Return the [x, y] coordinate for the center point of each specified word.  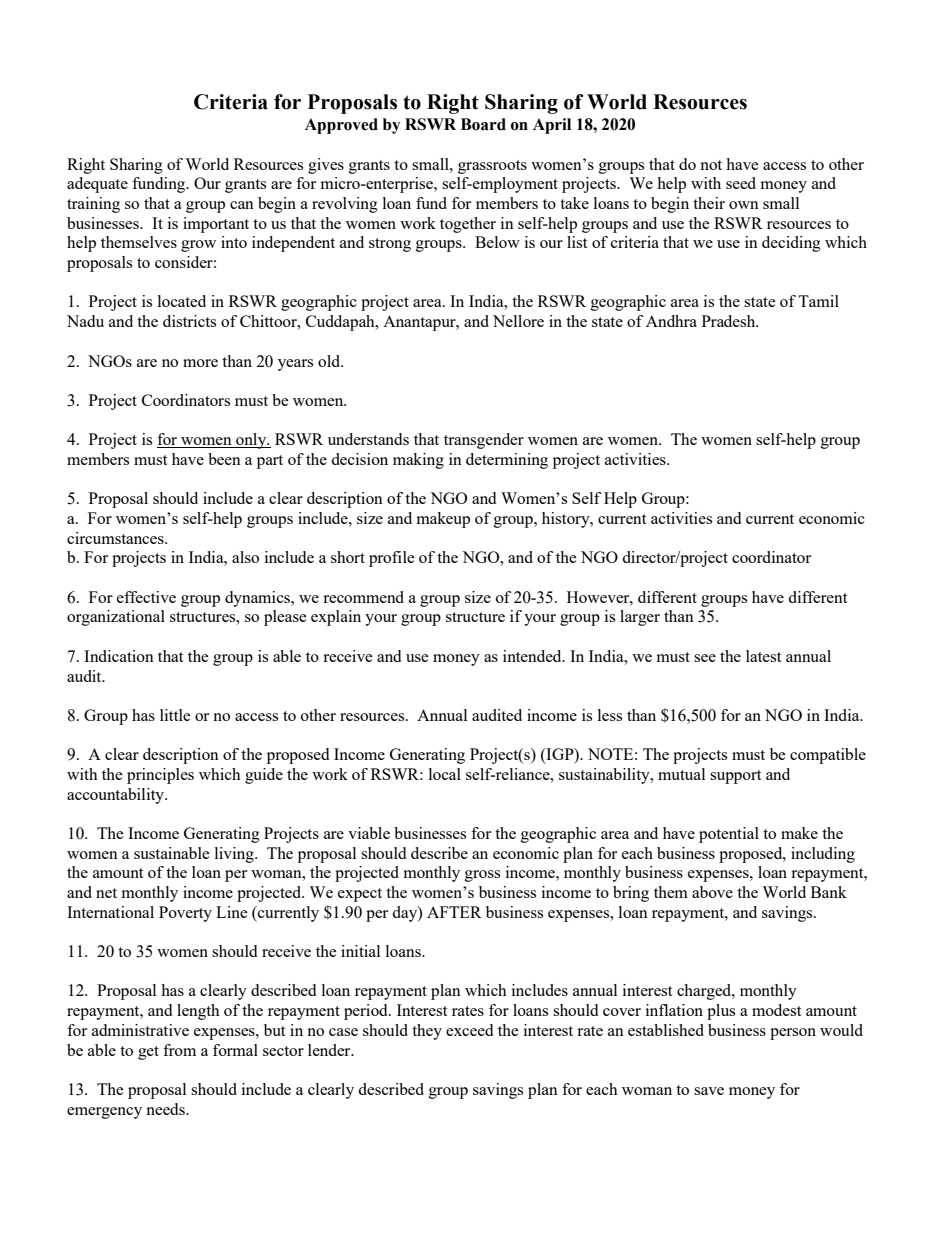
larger [640, 618]
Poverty [185, 914]
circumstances [116, 538]
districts [189, 321]
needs [166, 1109]
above [712, 892]
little [175, 715]
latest [763, 656]
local [445, 774]
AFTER [454, 912]
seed [741, 183]
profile [392, 559]
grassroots [492, 167]
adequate [97, 185]
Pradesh [730, 321]
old [330, 361]
